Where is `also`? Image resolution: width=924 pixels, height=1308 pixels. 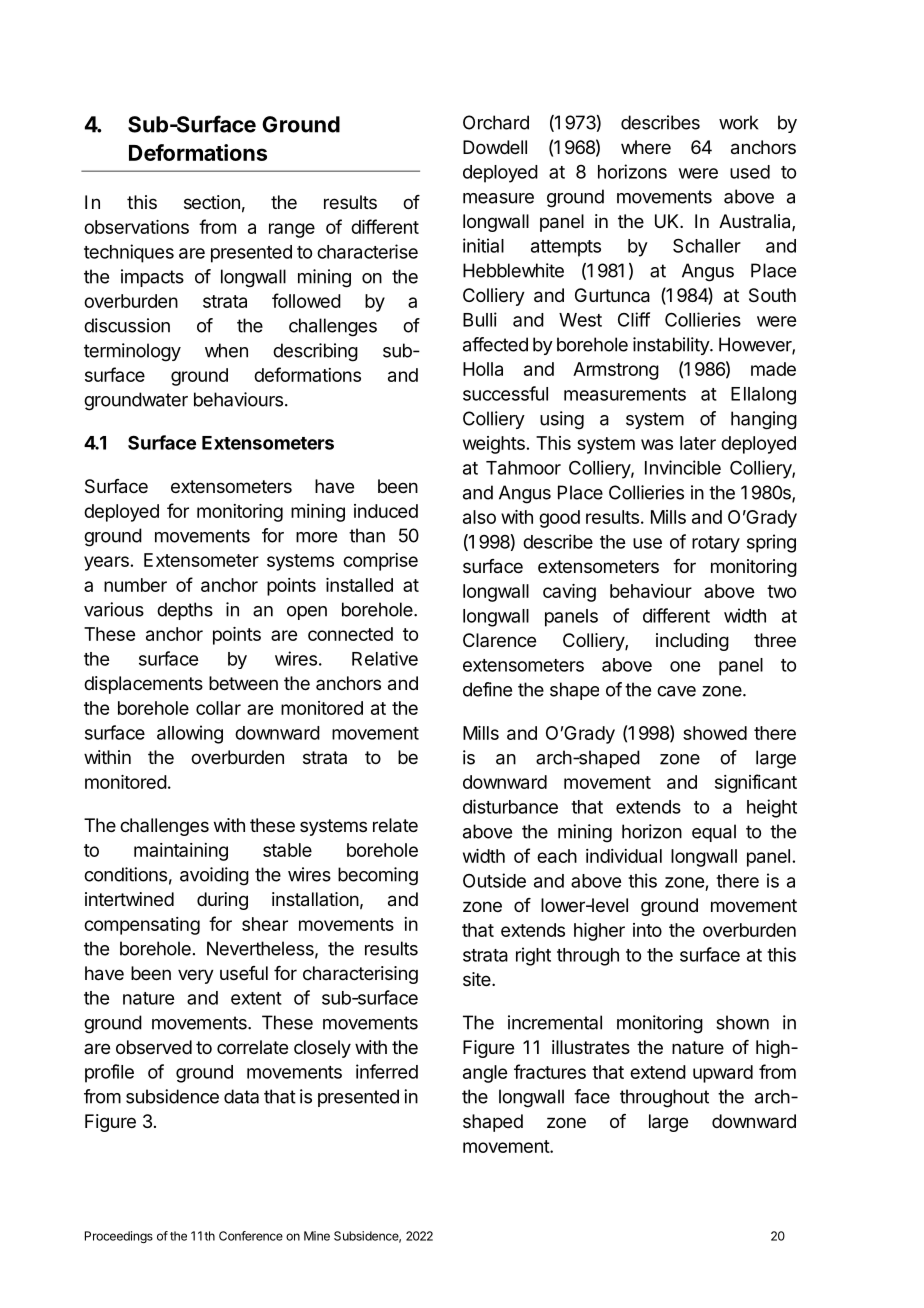
also is located at coordinates (479, 517).
